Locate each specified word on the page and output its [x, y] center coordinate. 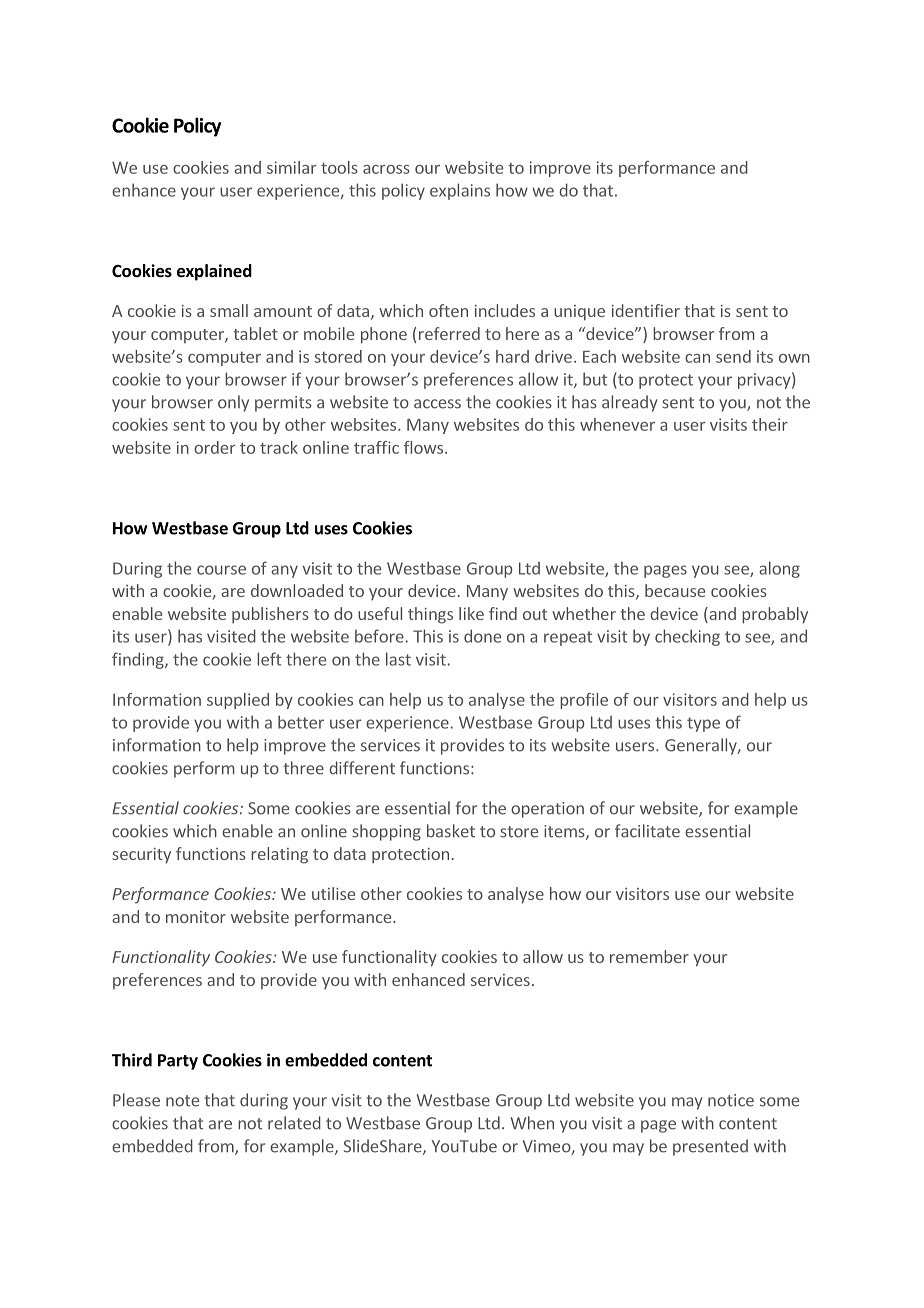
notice [731, 1100]
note [182, 1101]
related [294, 1123]
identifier [646, 310]
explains [460, 191]
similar [291, 167]
